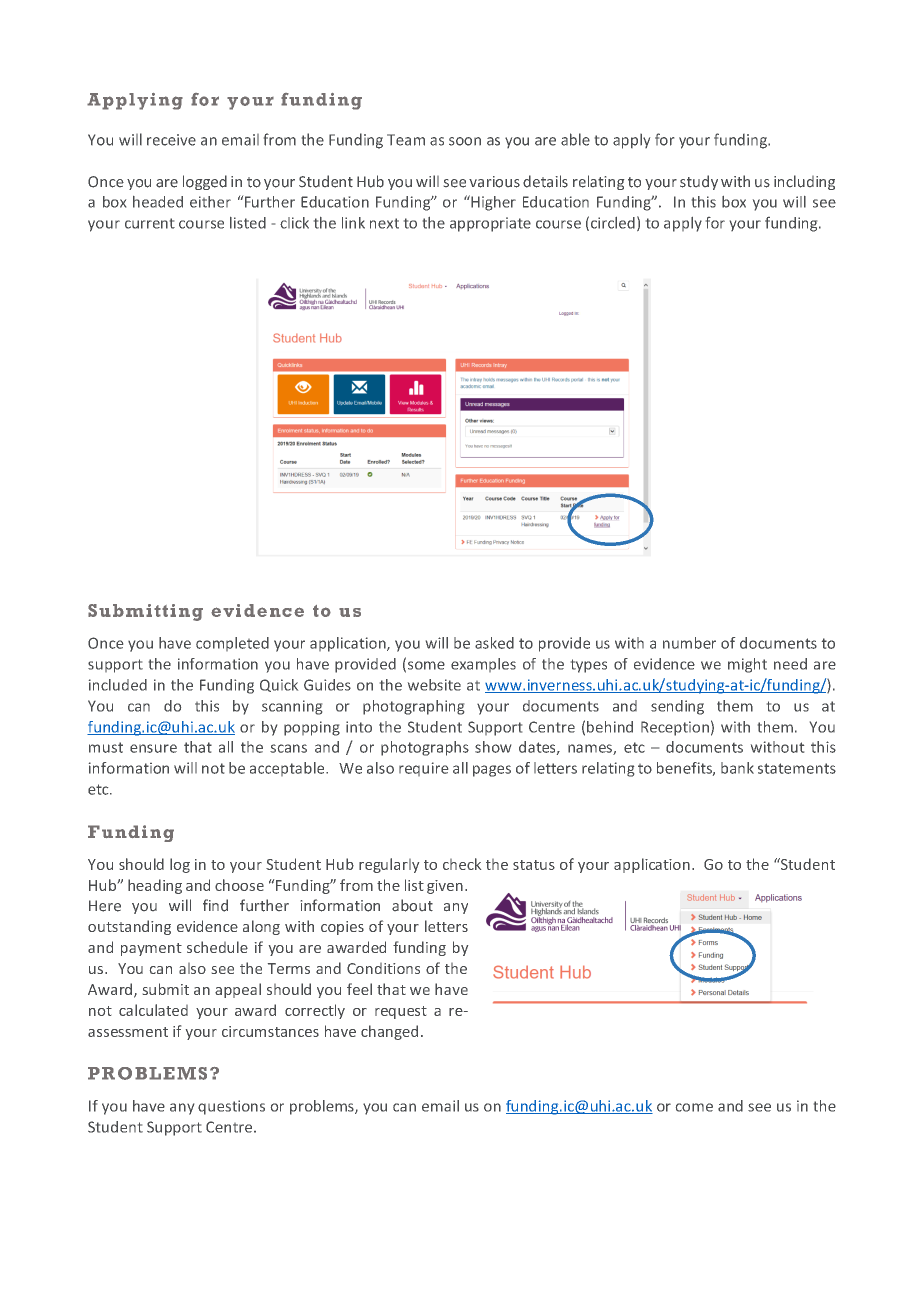 The width and height of the screenshot is (924, 1308). Describe the element at coordinates (804, 182) in the screenshot. I see `including` at that location.
